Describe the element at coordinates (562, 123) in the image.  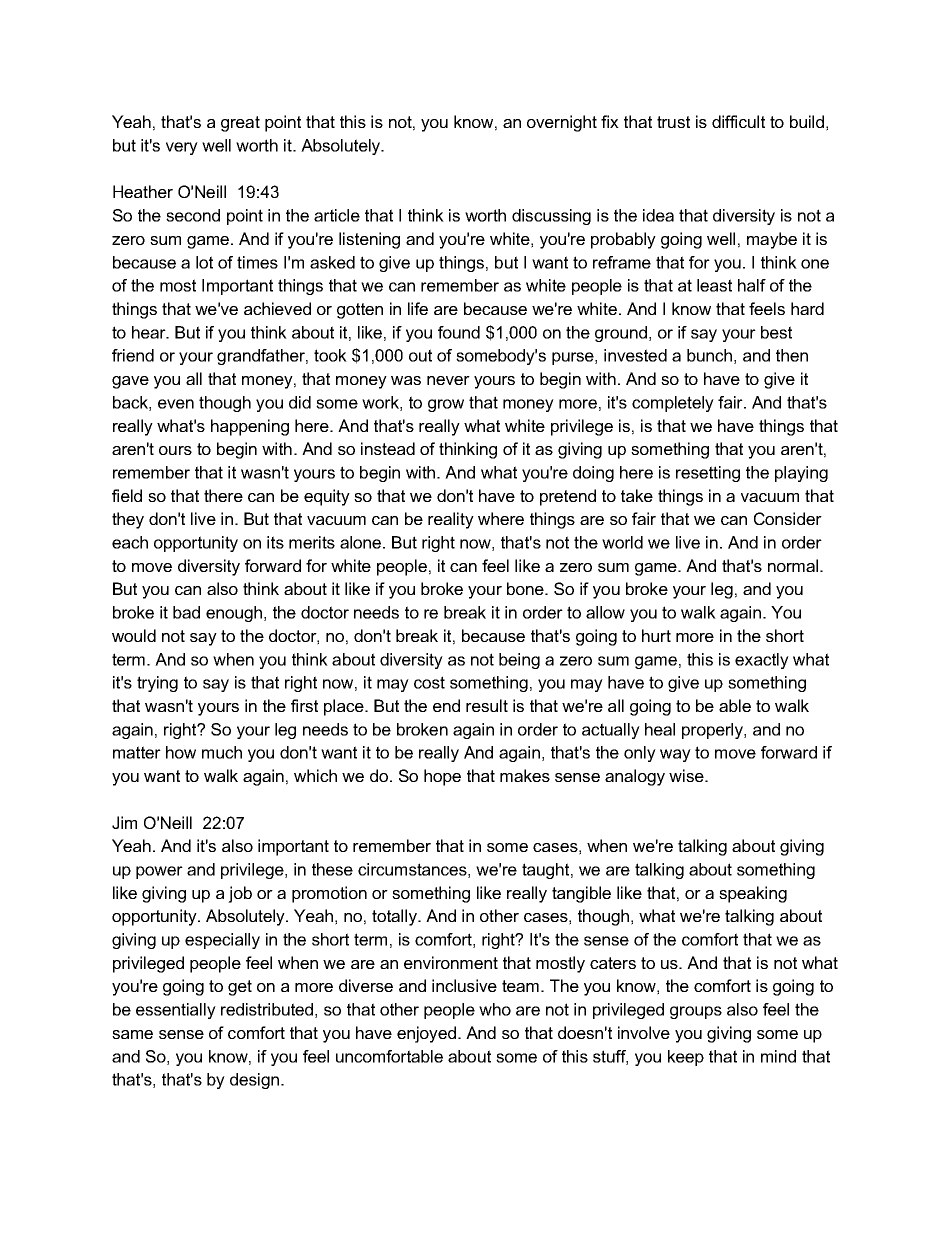
I see `overnight` at that location.
